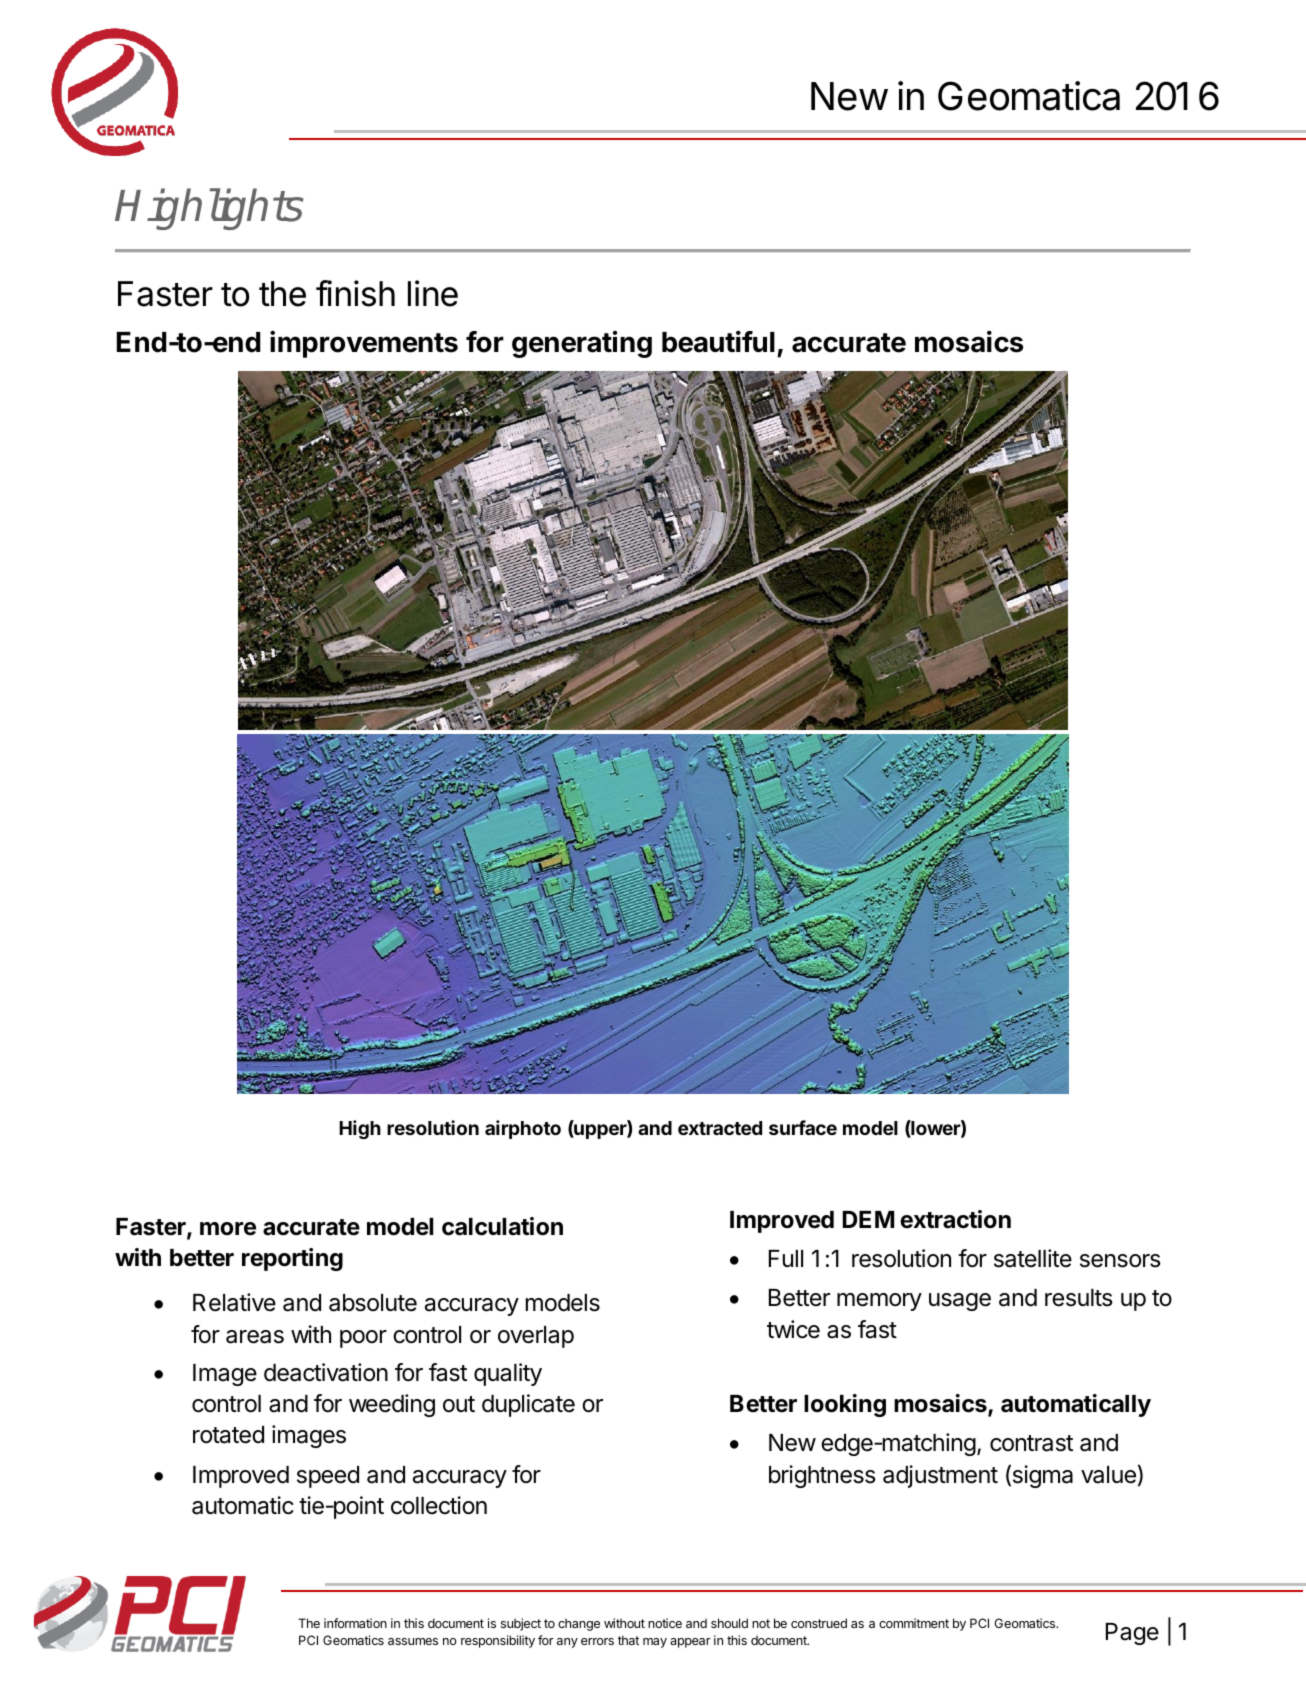 The width and height of the screenshot is (1306, 1691). Describe the element at coordinates (355, 1623) in the screenshot. I see `information` at that location.
